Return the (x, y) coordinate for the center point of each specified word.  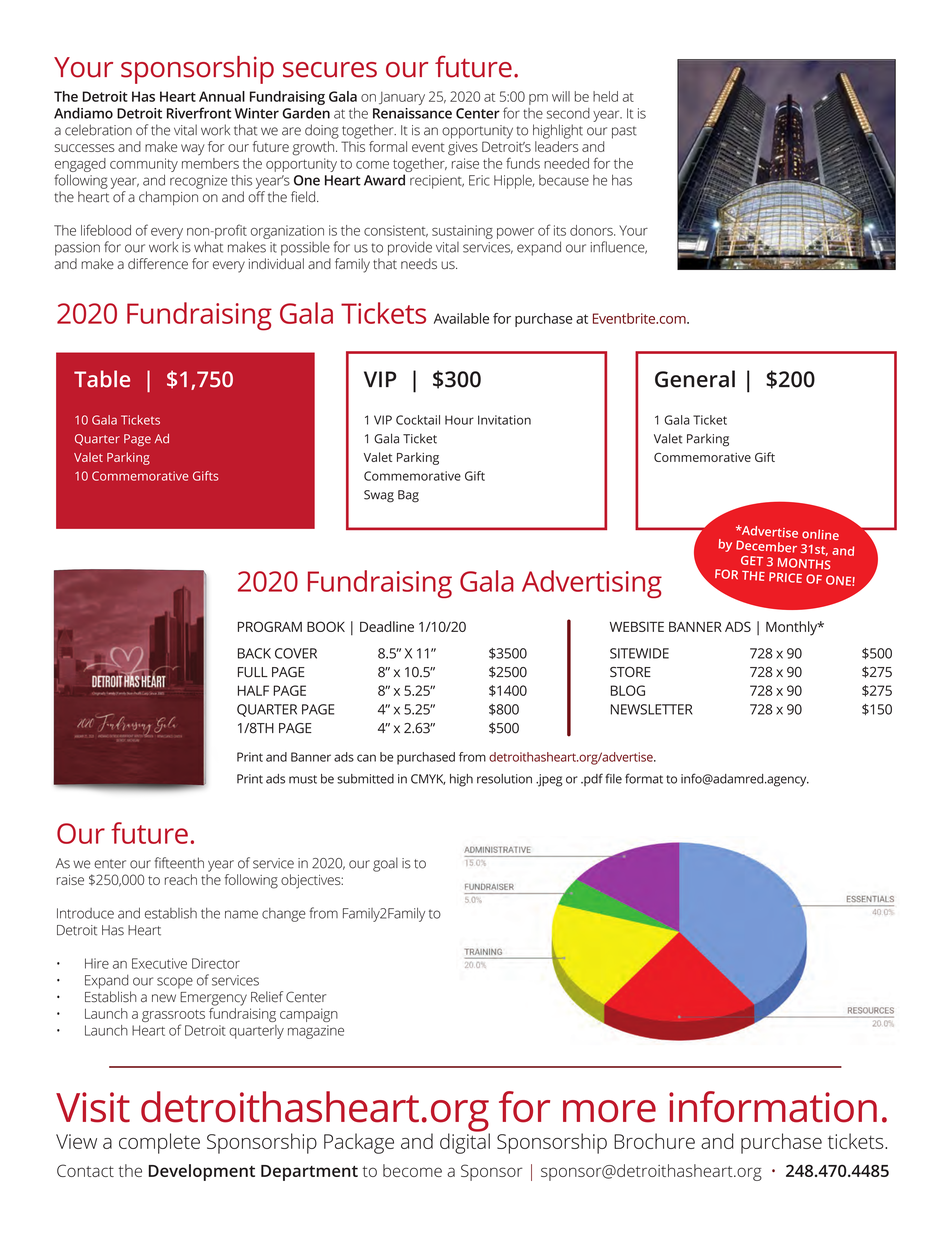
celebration (98, 130)
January (402, 98)
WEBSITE (637, 626)
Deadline (387, 626)
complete (159, 1143)
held (605, 96)
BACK (254, 653)
